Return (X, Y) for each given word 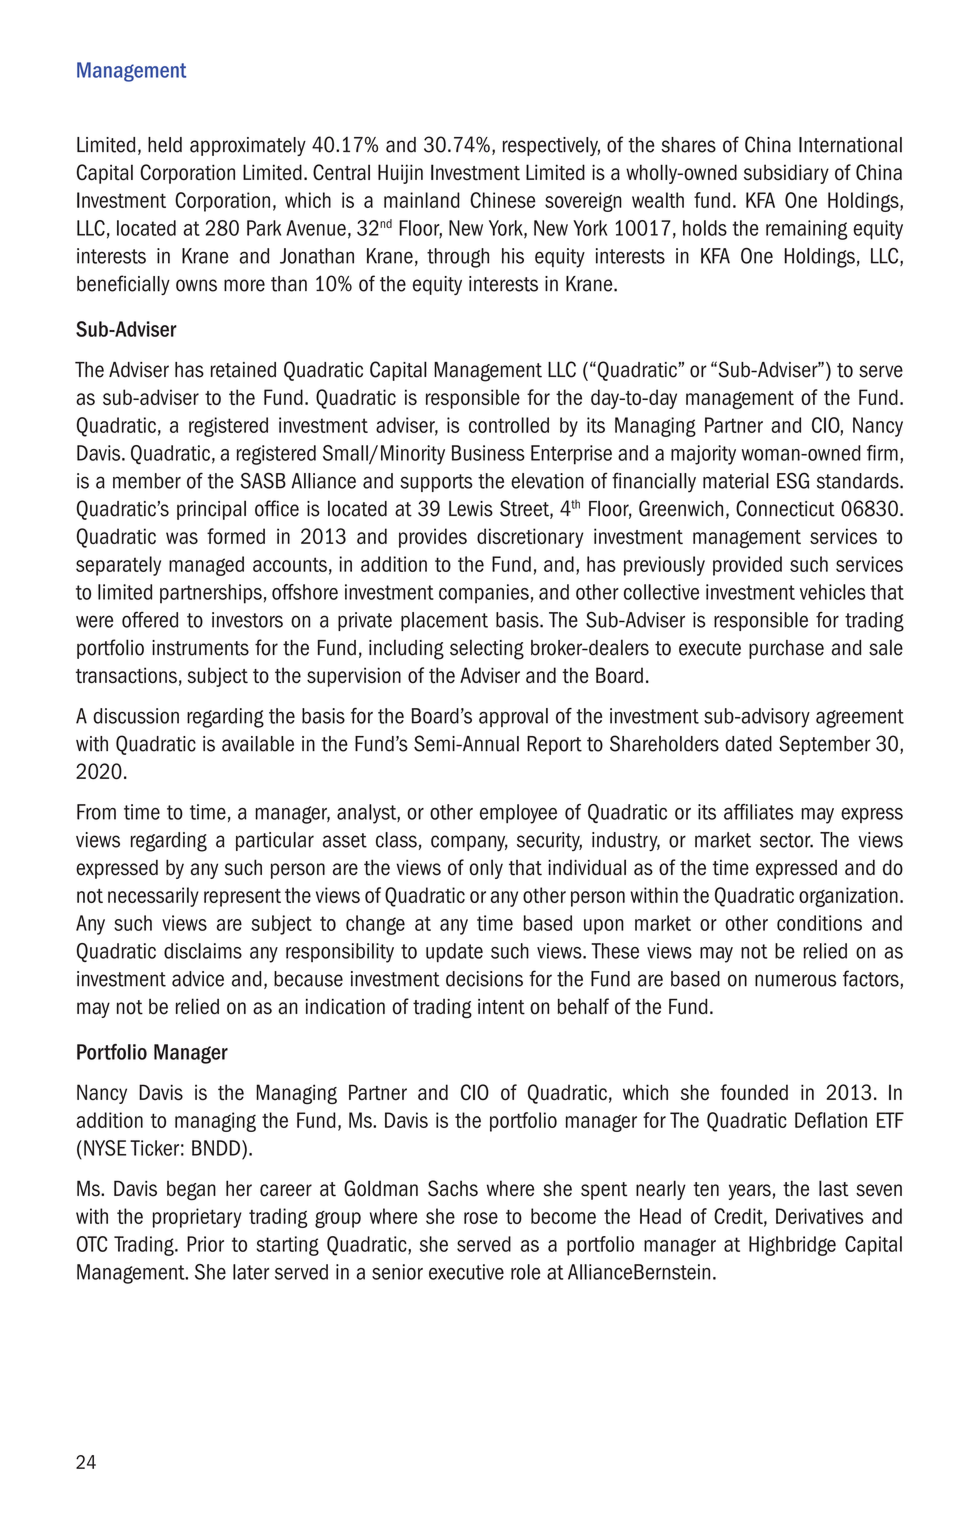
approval (513, 717)
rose (481, 1218)
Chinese (503, 200)
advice (198, 979)
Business (488, 453)
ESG (793, 480)
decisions (484, 979)
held (165, 145)
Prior (205, 1244)
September (825, 745)
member (147, 481)
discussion (136, 716)
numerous (795, 980)
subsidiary (786, 174)
